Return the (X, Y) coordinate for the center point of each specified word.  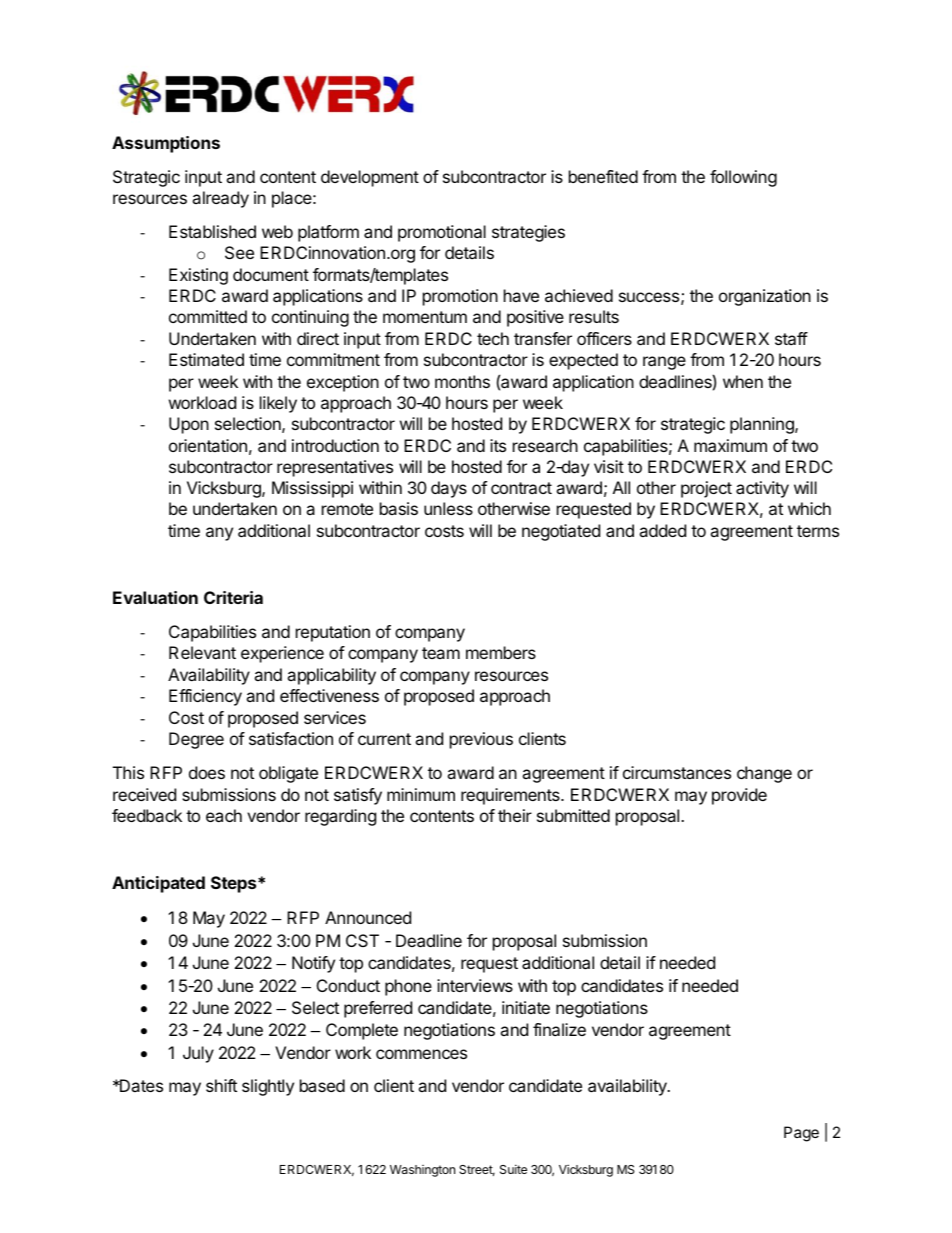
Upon (189, 425)
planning (763, 425)
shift (221, 1085)
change (764, 774)
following (743, 178)
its (498, 445)
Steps (235, 884)
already (220, 199)
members (501, 652)
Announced (368, 917)
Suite (513, 1169)
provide (739, 796)
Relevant (202, 652)
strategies (528, 233)
